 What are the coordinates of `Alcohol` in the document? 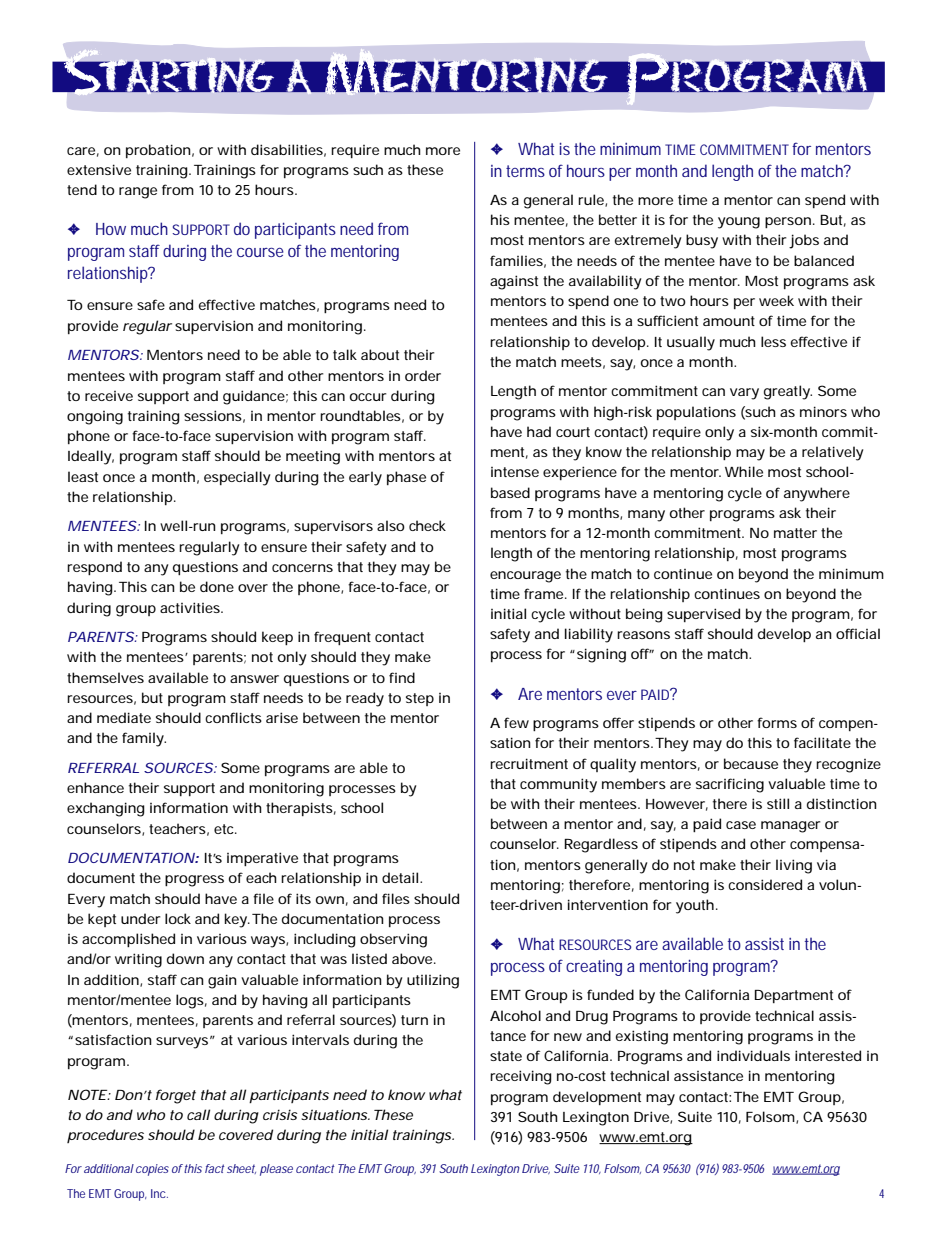 It's located at (515, 1015).
